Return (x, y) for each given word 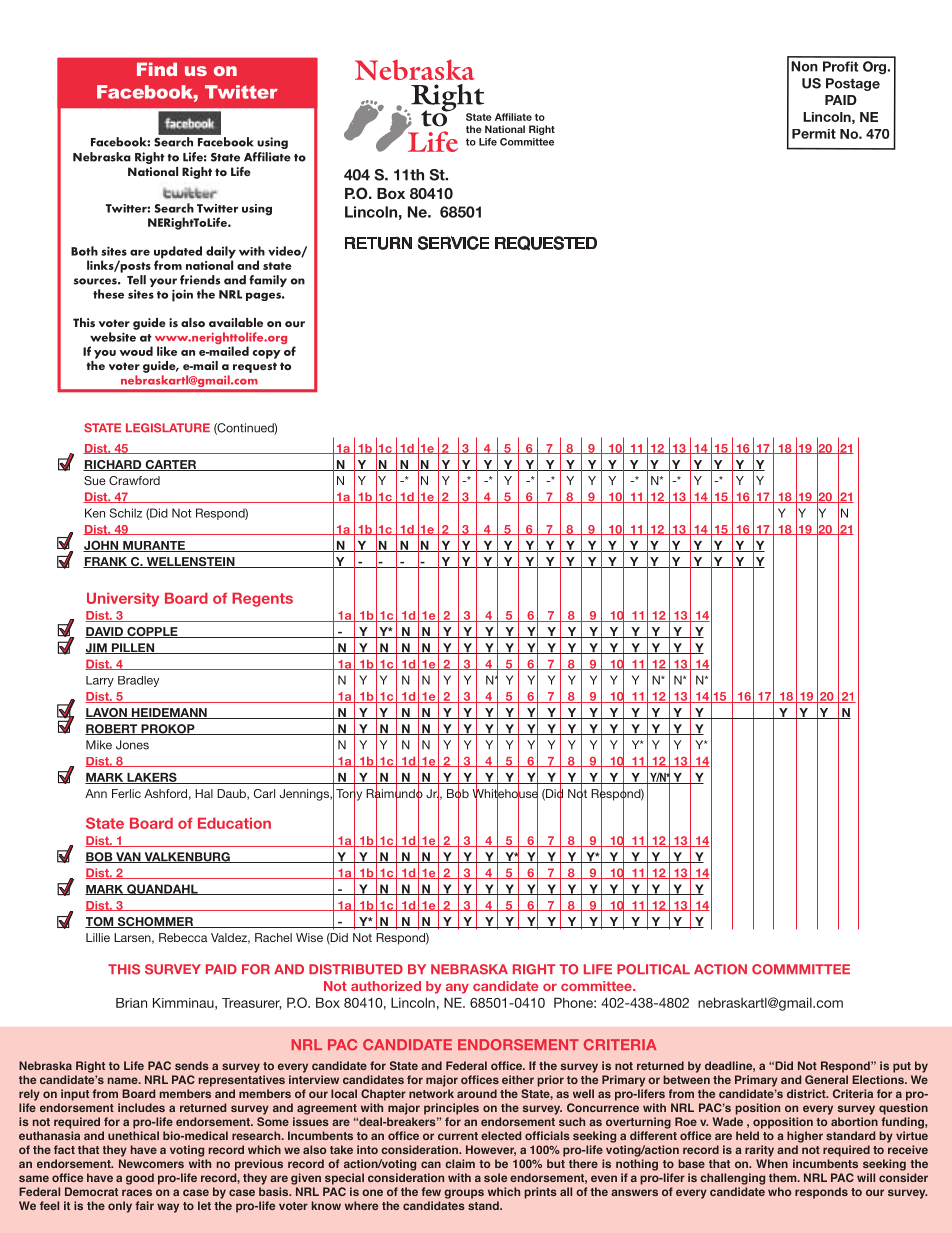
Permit (814, 134)
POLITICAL (653, 969)
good (140, 1179)
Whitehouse (505, 794)
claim (460, 1163)
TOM (100, 922)
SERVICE (453, 243)
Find (157, 69)
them (784, 1177)
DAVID (105, 632)
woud (136, 351)
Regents (262, 599)
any (457, 988)
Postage (853, 84)
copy (267, 354)
